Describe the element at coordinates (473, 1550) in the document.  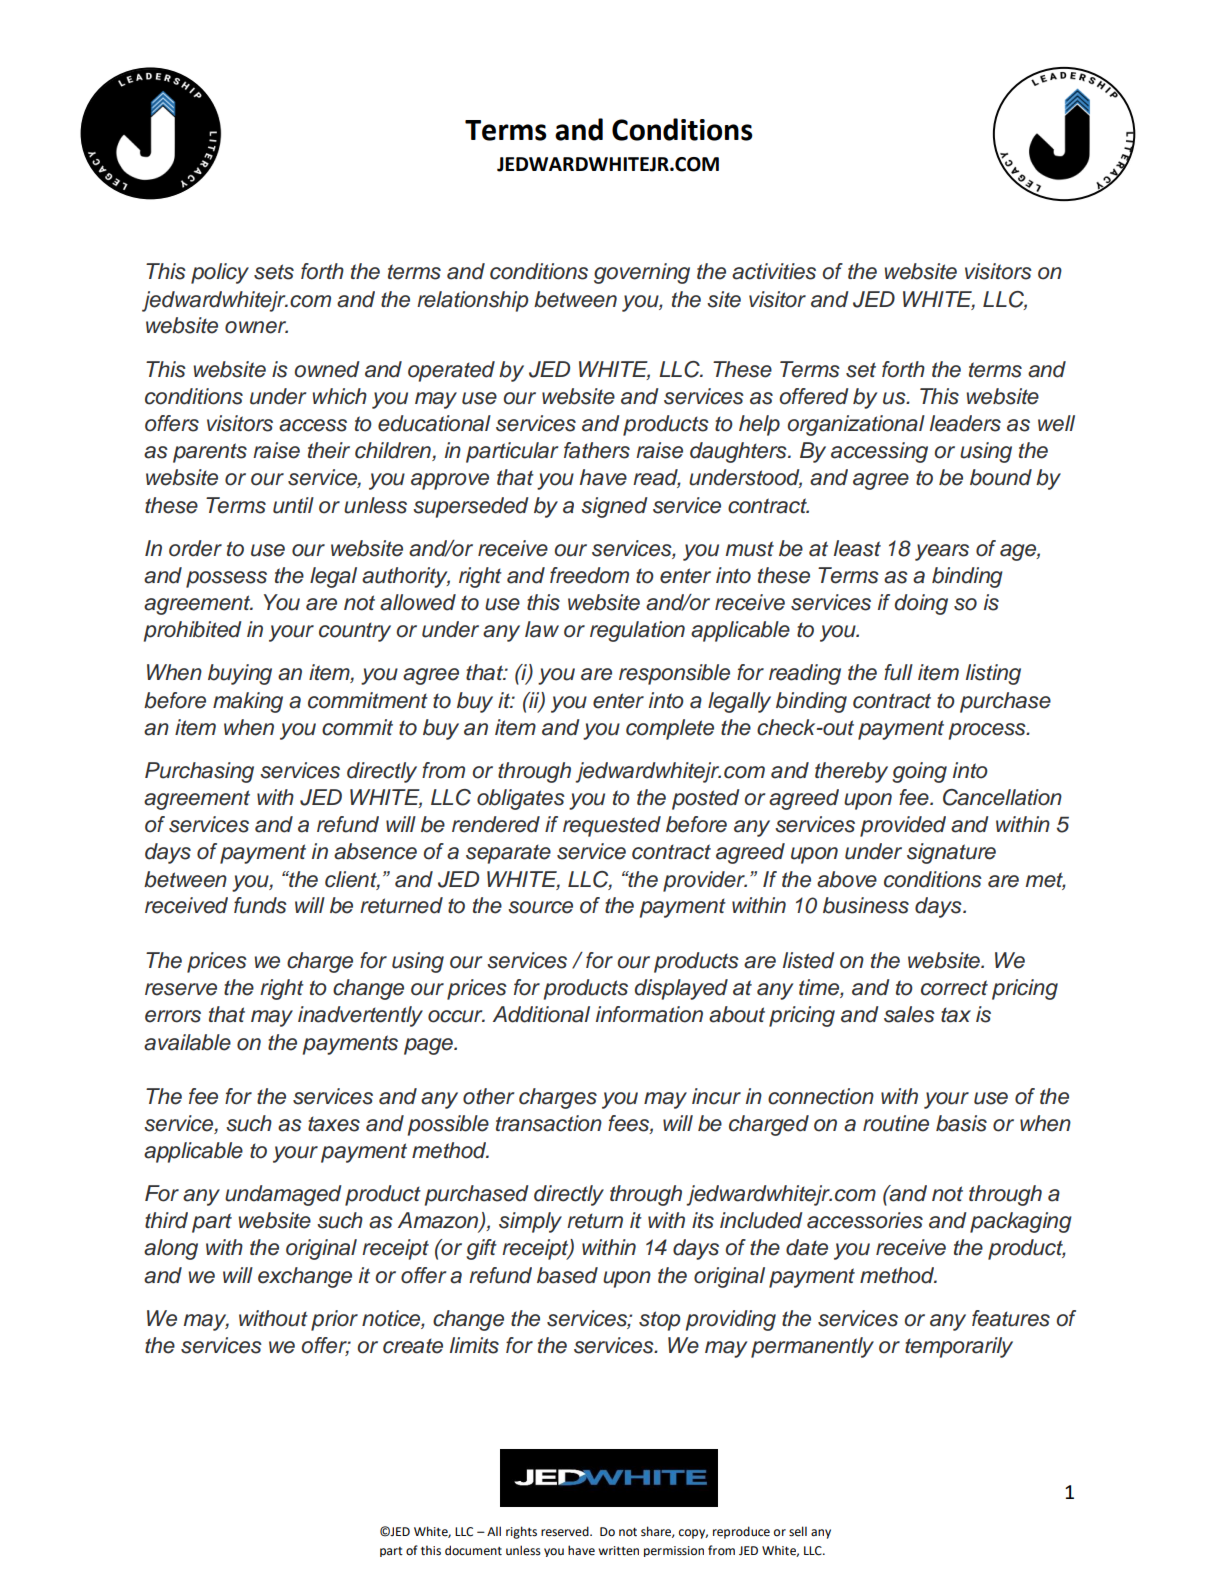
I see `document` at that location.
